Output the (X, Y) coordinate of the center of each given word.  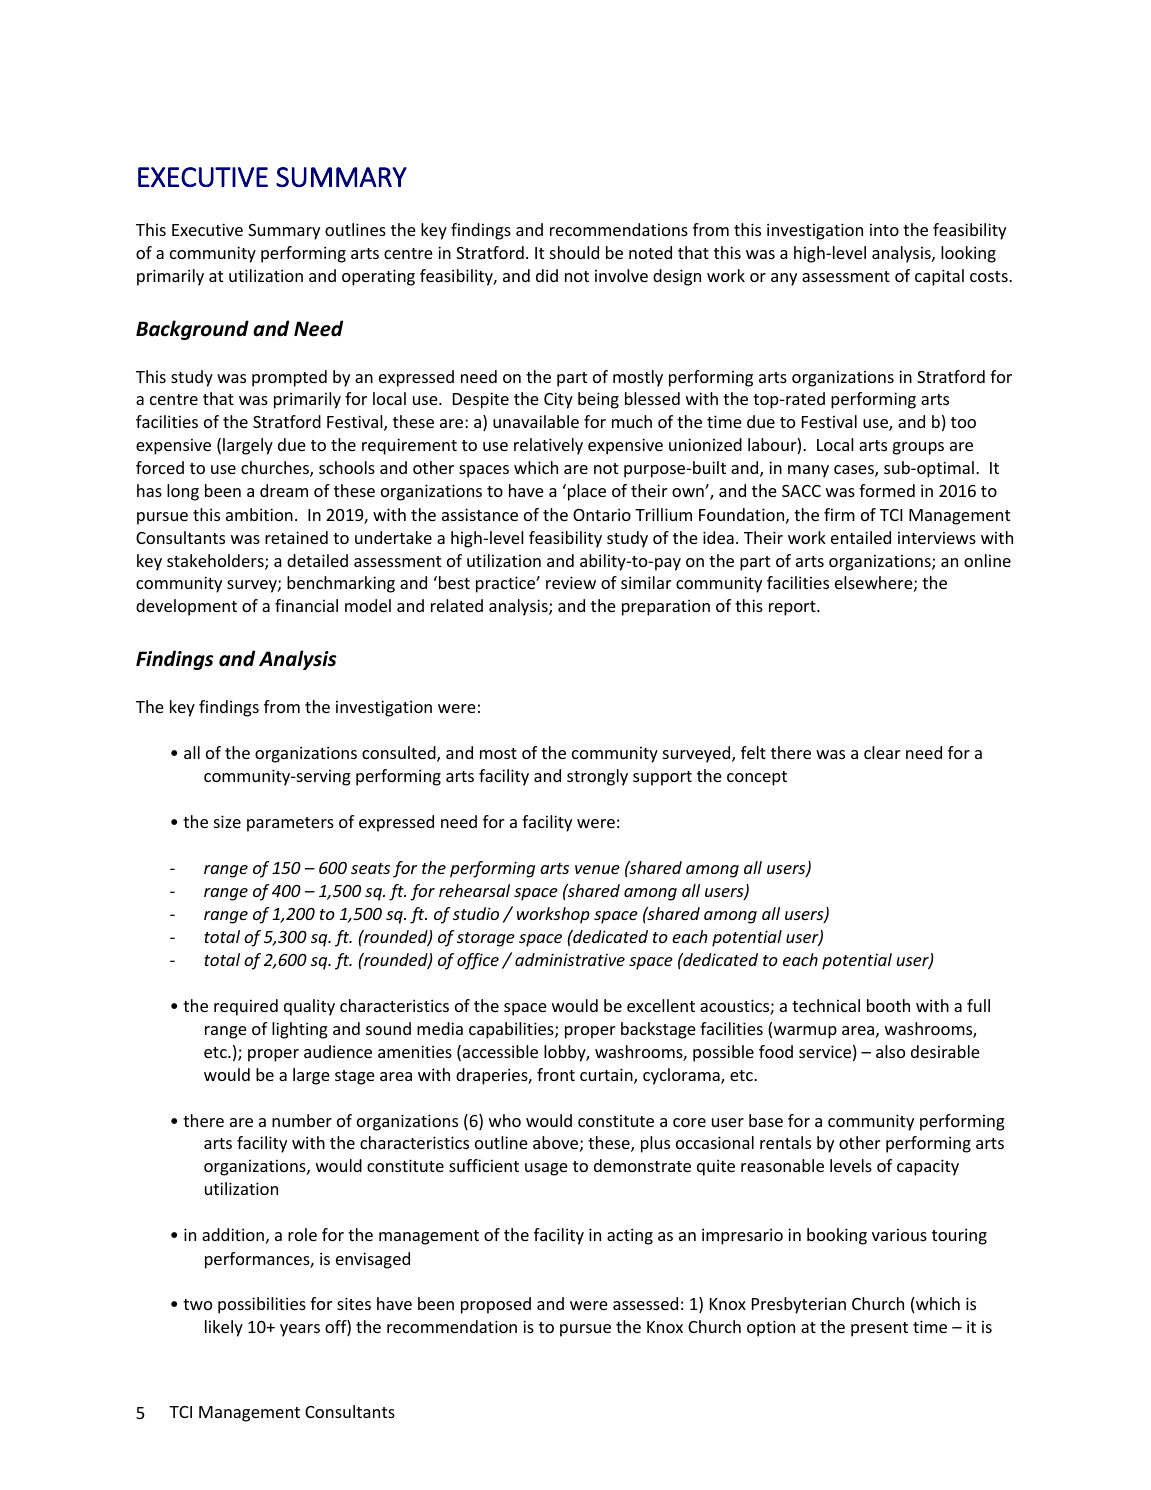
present (879, 1329)
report (793, 608)
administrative (570, 959)
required (246, 1007)
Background (192, 330)
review (571, 582)
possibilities (262, 1305)
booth (888, 1005)
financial (306, 605)
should (574, 252)
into (884, 230)
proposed (496, 1305)
